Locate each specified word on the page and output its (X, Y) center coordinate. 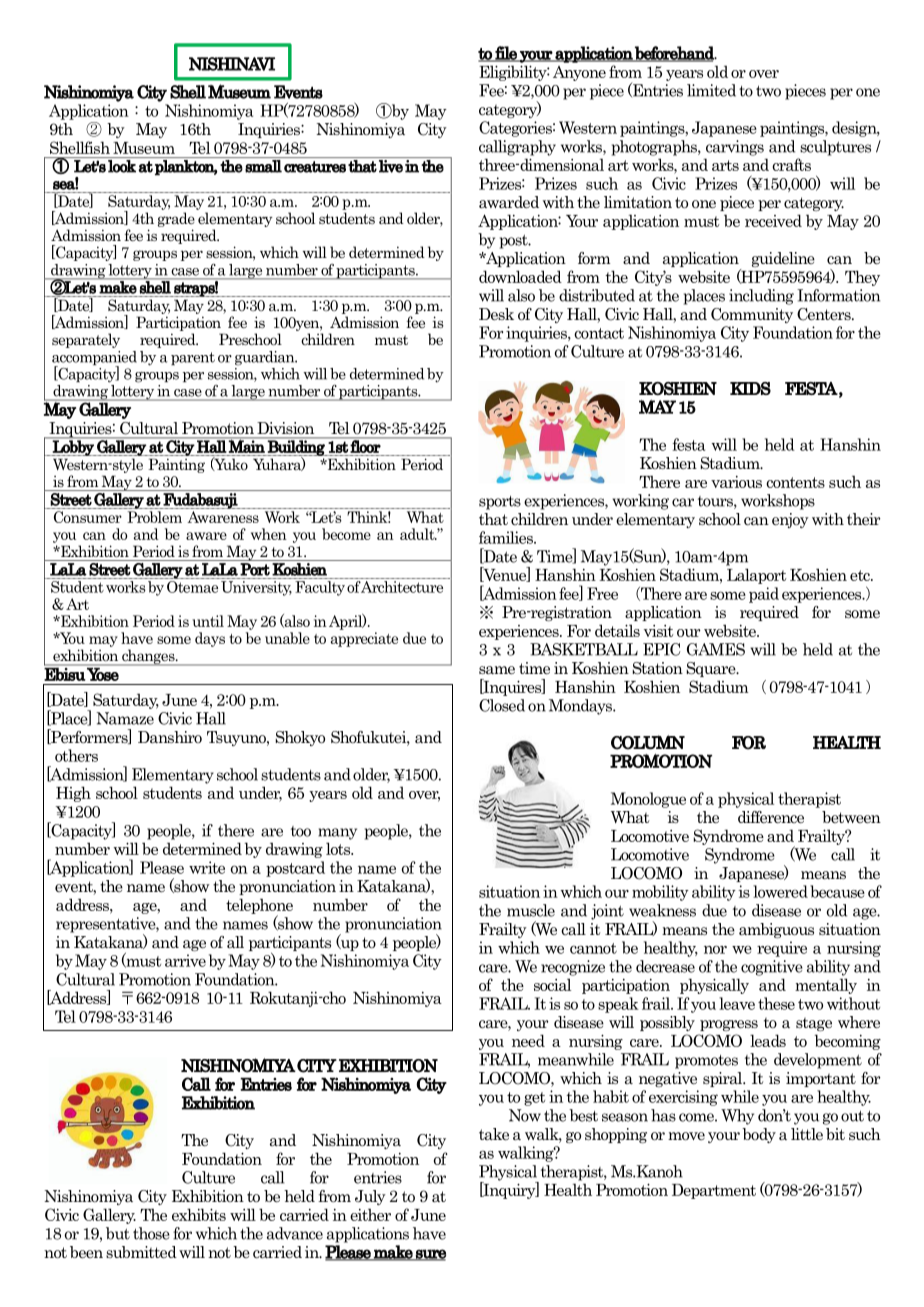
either (370, 1214)
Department (714, 1191)
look (122, 166)
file (506, 54)
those (151, 1233)
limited (711, 90)
